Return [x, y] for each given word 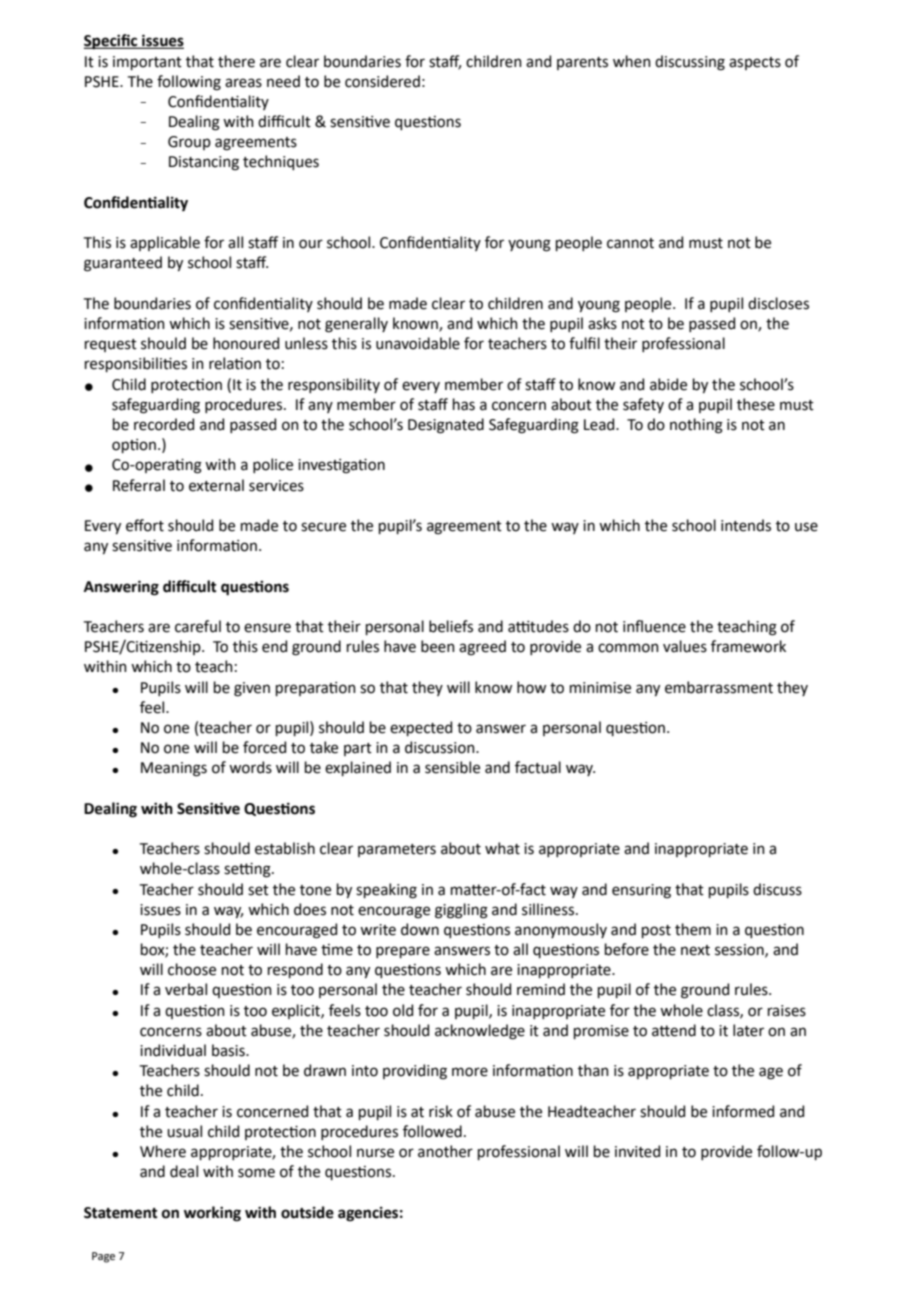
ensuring [641, 891]
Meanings [174, 769]
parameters [397, 850]
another [445, 1151]
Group [189, 143]
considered [382, 81]
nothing [696, 426]
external [216, 485]
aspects [755, 63]
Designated [446, 426]
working [212, 1214]
